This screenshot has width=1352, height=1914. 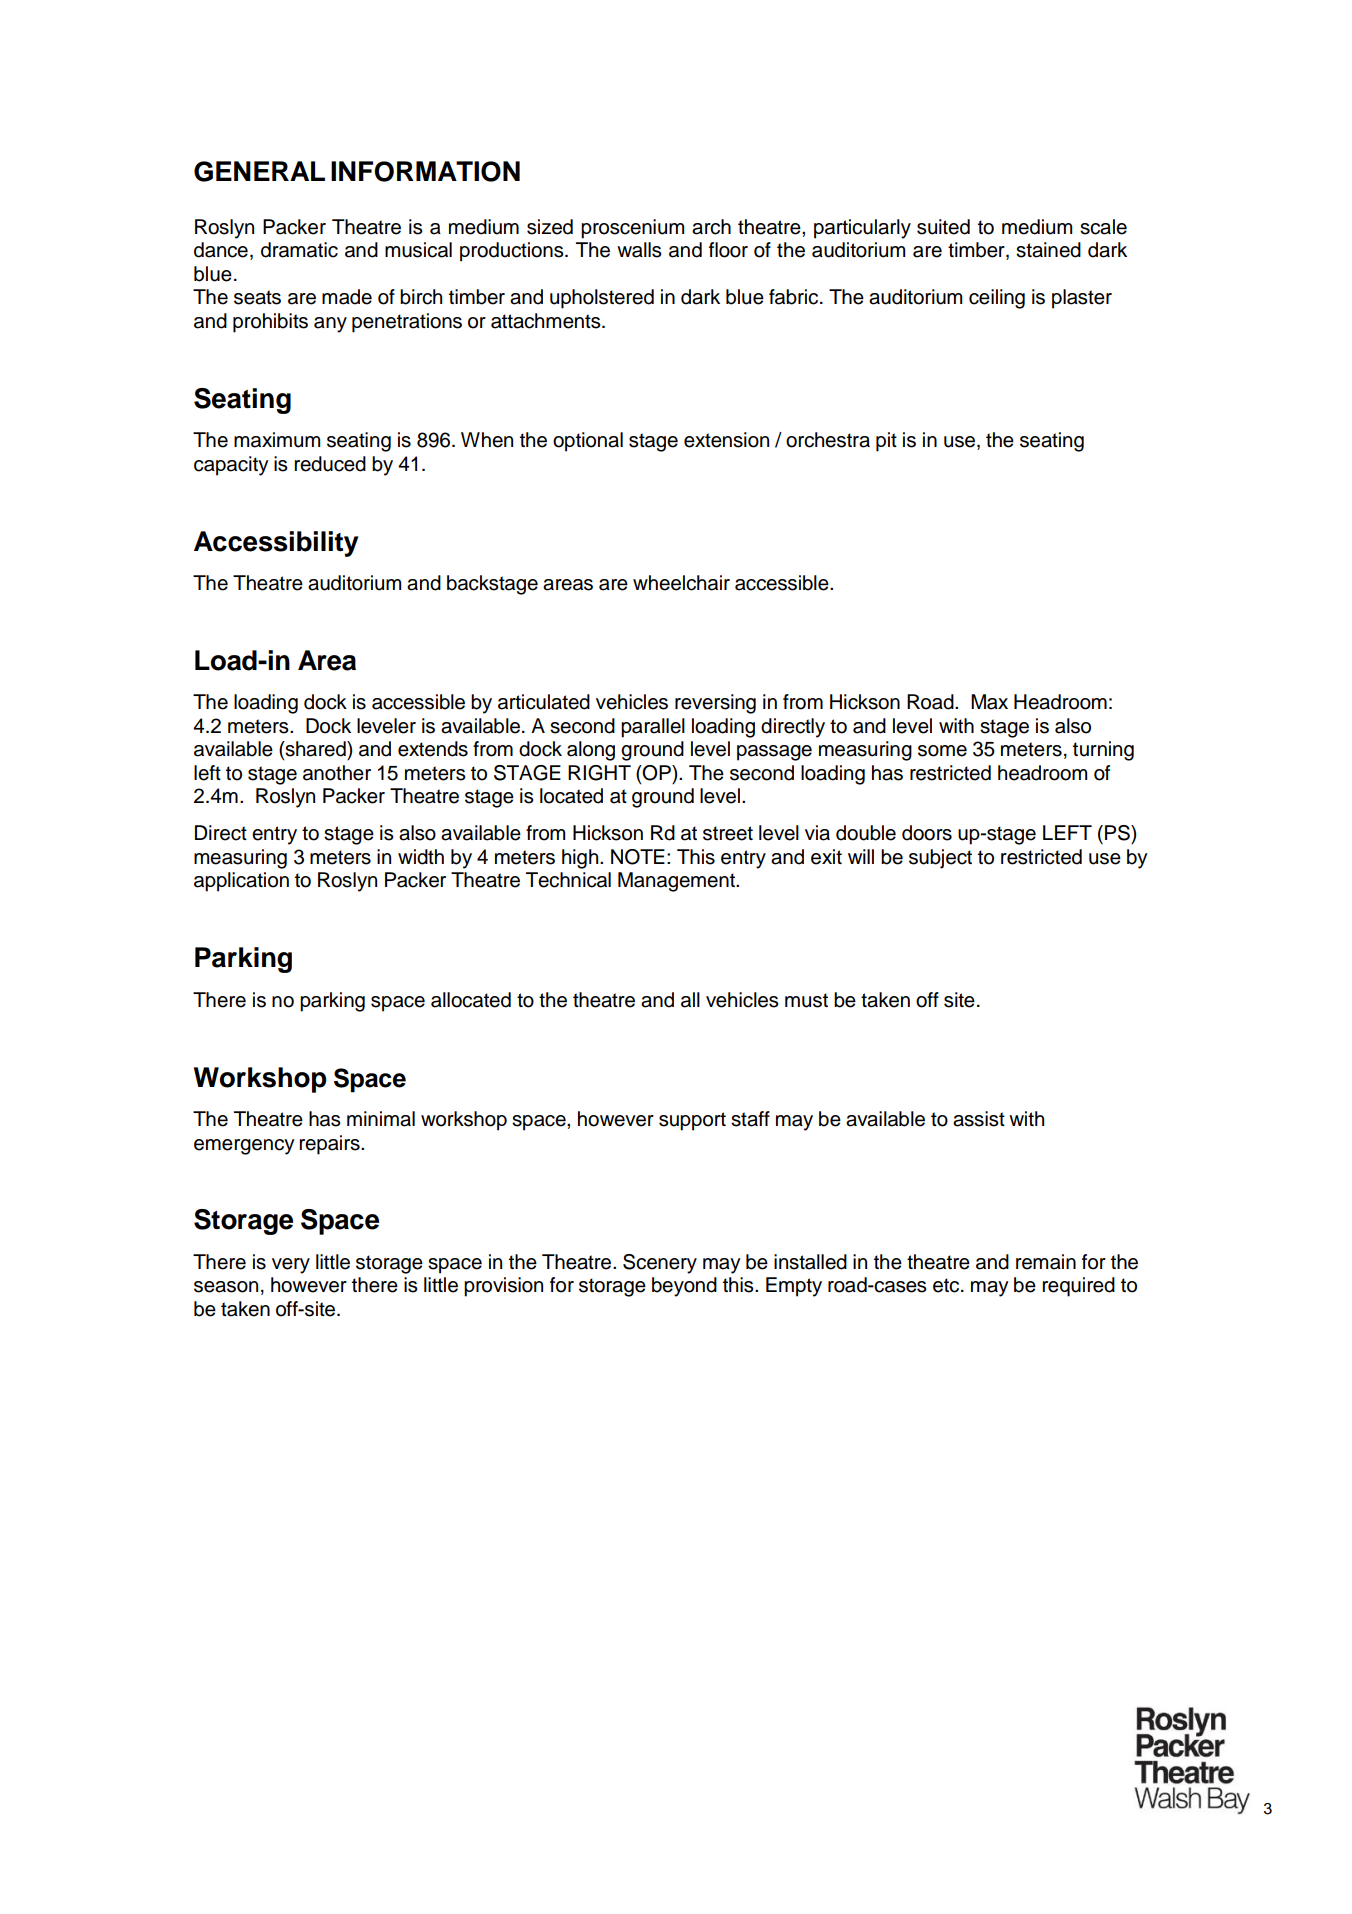 I want to click on suited, so click(x=943, y=227).
